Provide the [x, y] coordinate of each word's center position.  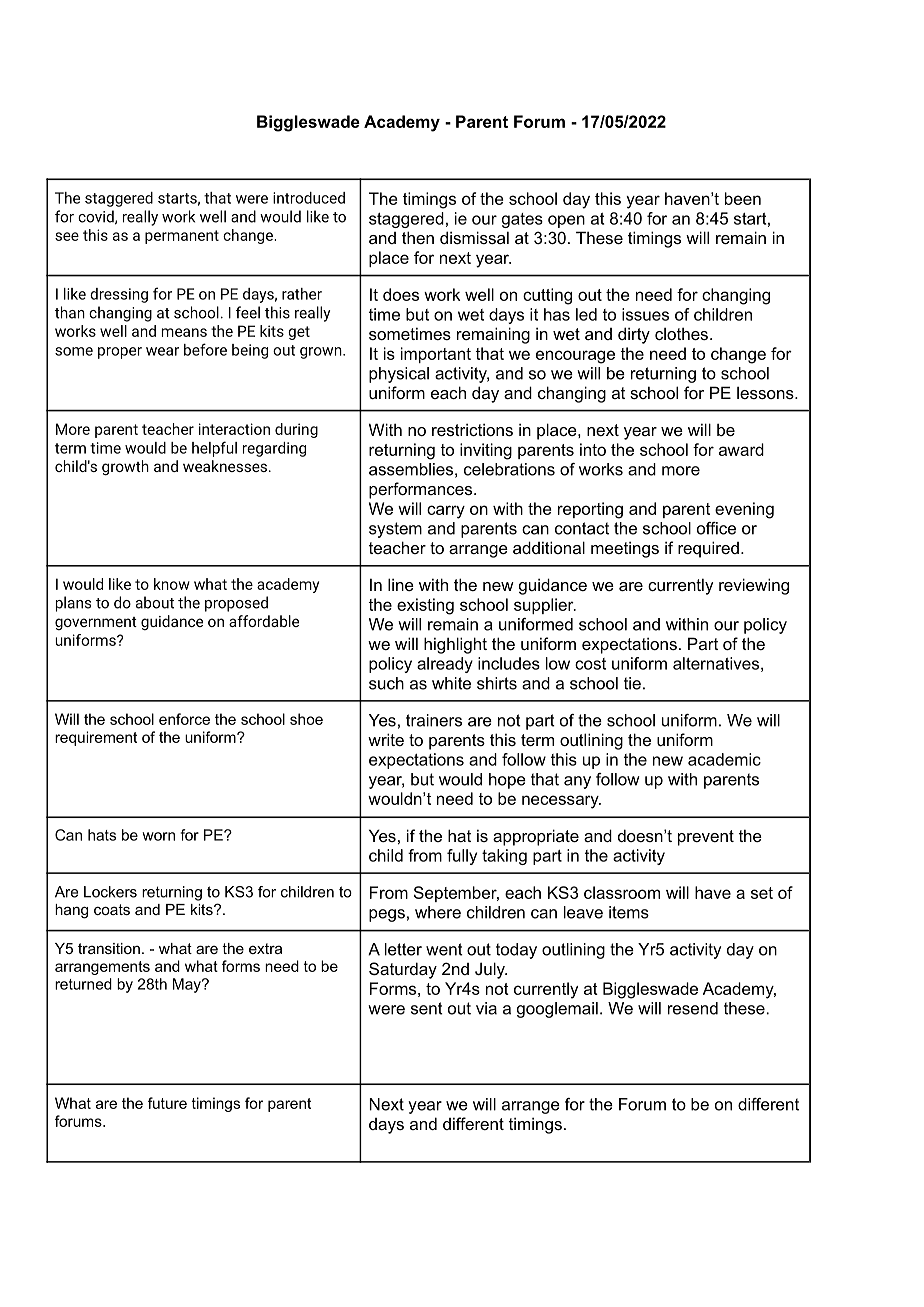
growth [125, 468]
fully [462, 857]
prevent [706, 838]
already [445, 665]
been [743, 198]
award [741, 449]
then [418, 237]
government [96, 623]
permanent [182, 237]
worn [158, 836]
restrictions [472, 429]
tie [632, 683]
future [167, 1103]
